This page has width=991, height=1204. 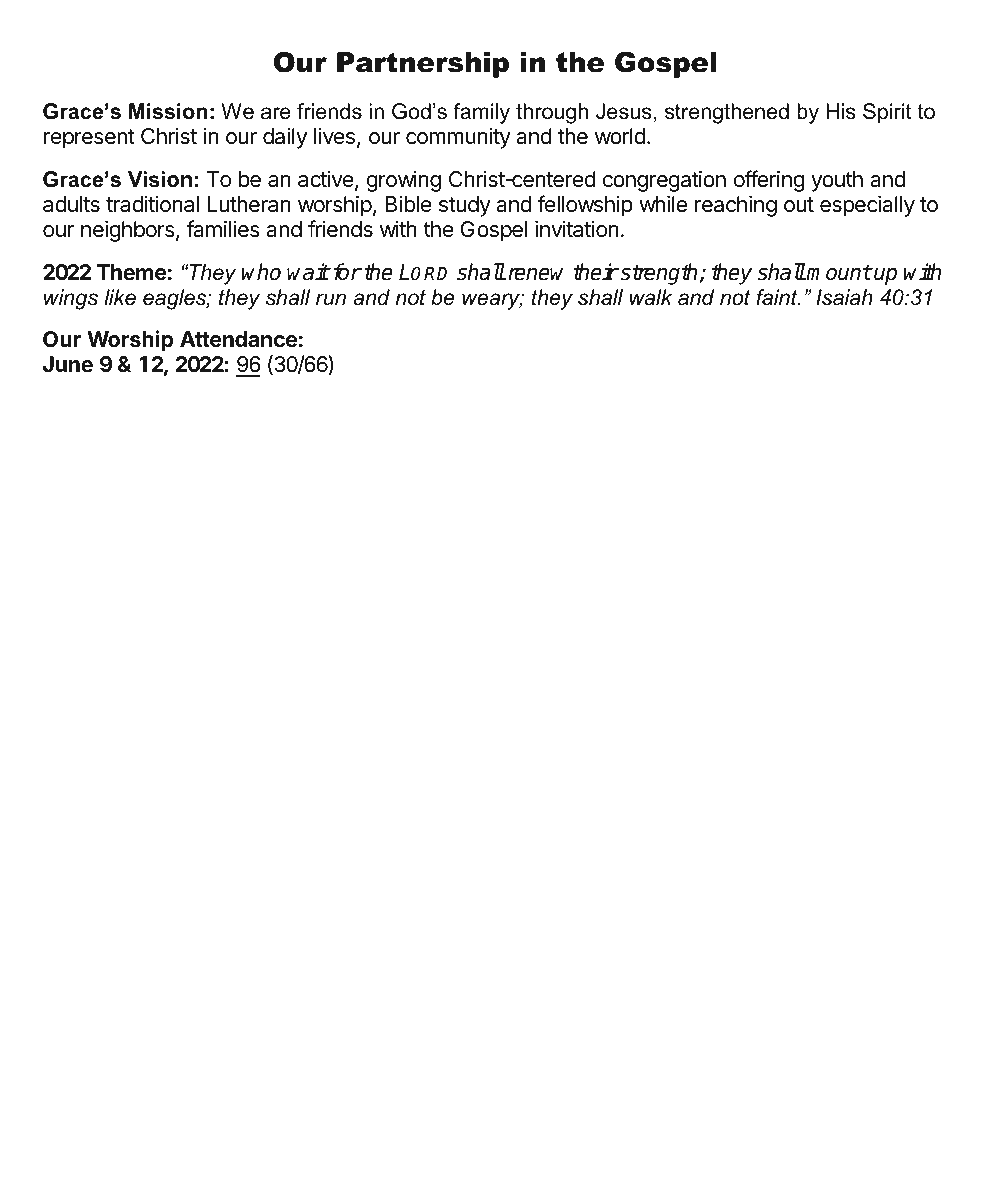 What do you see at coordinates (152, 204) in the page?
I see `traditional` at bounding box center [152, 204].
